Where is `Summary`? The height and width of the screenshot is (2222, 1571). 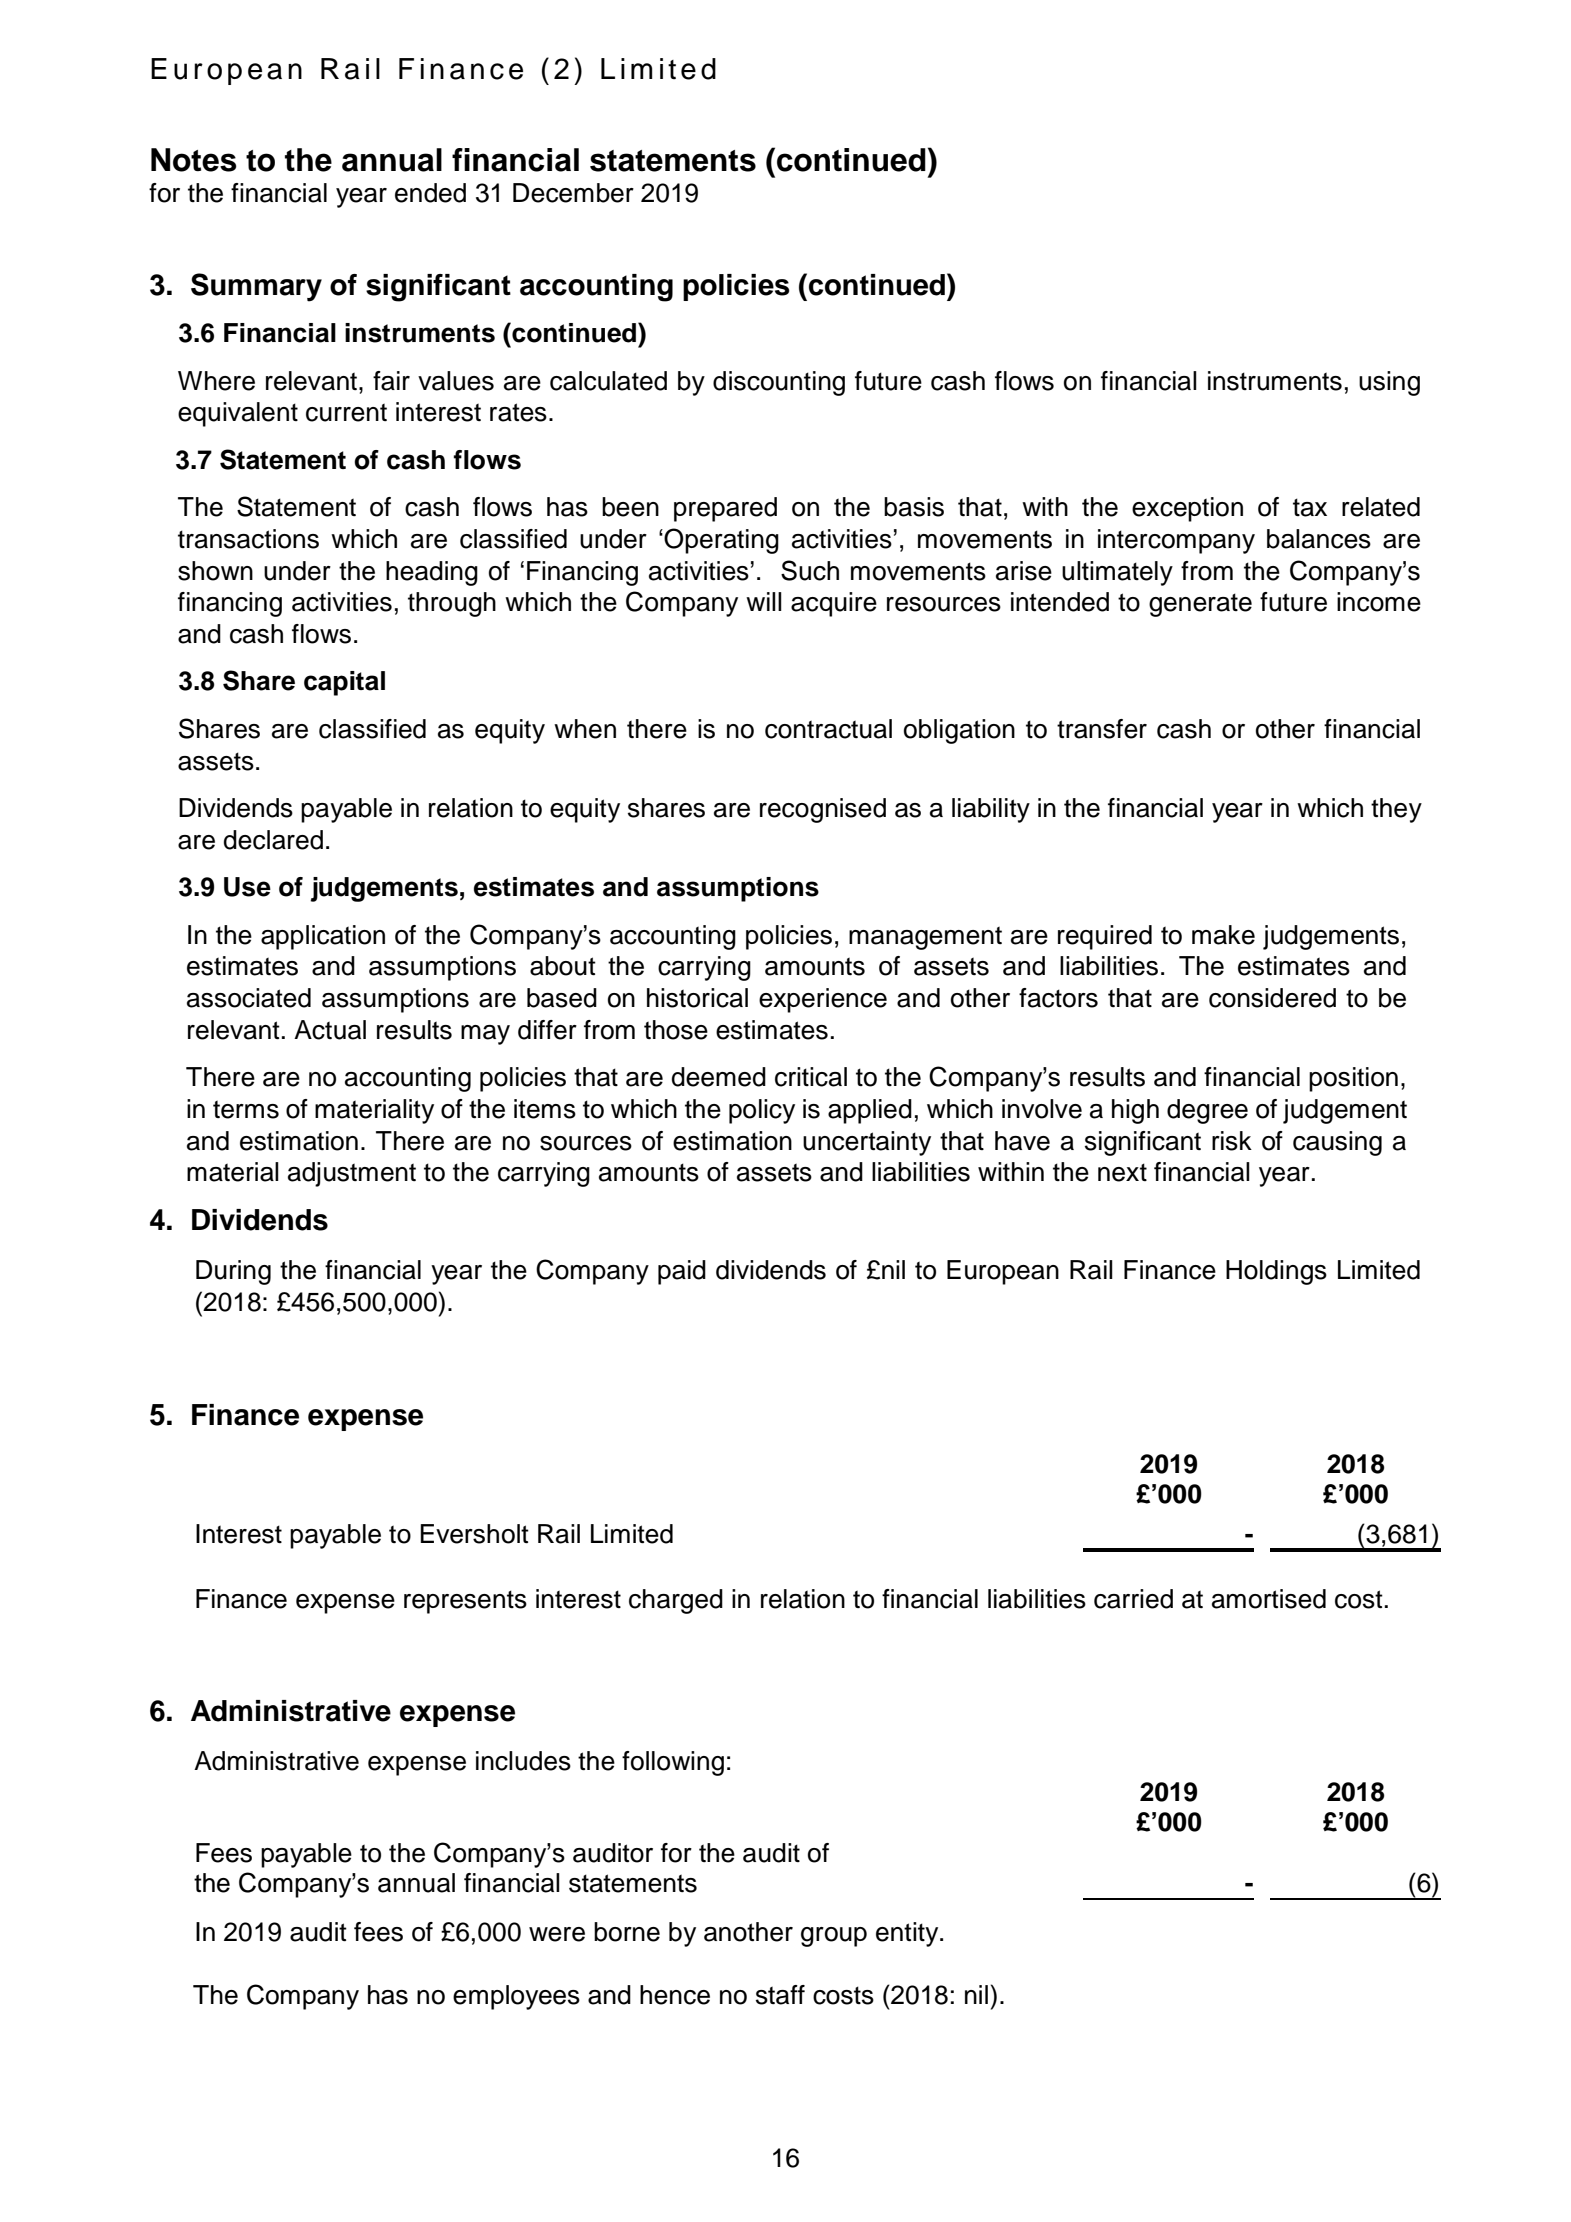 Summary is located at coordinates (256, 287).
